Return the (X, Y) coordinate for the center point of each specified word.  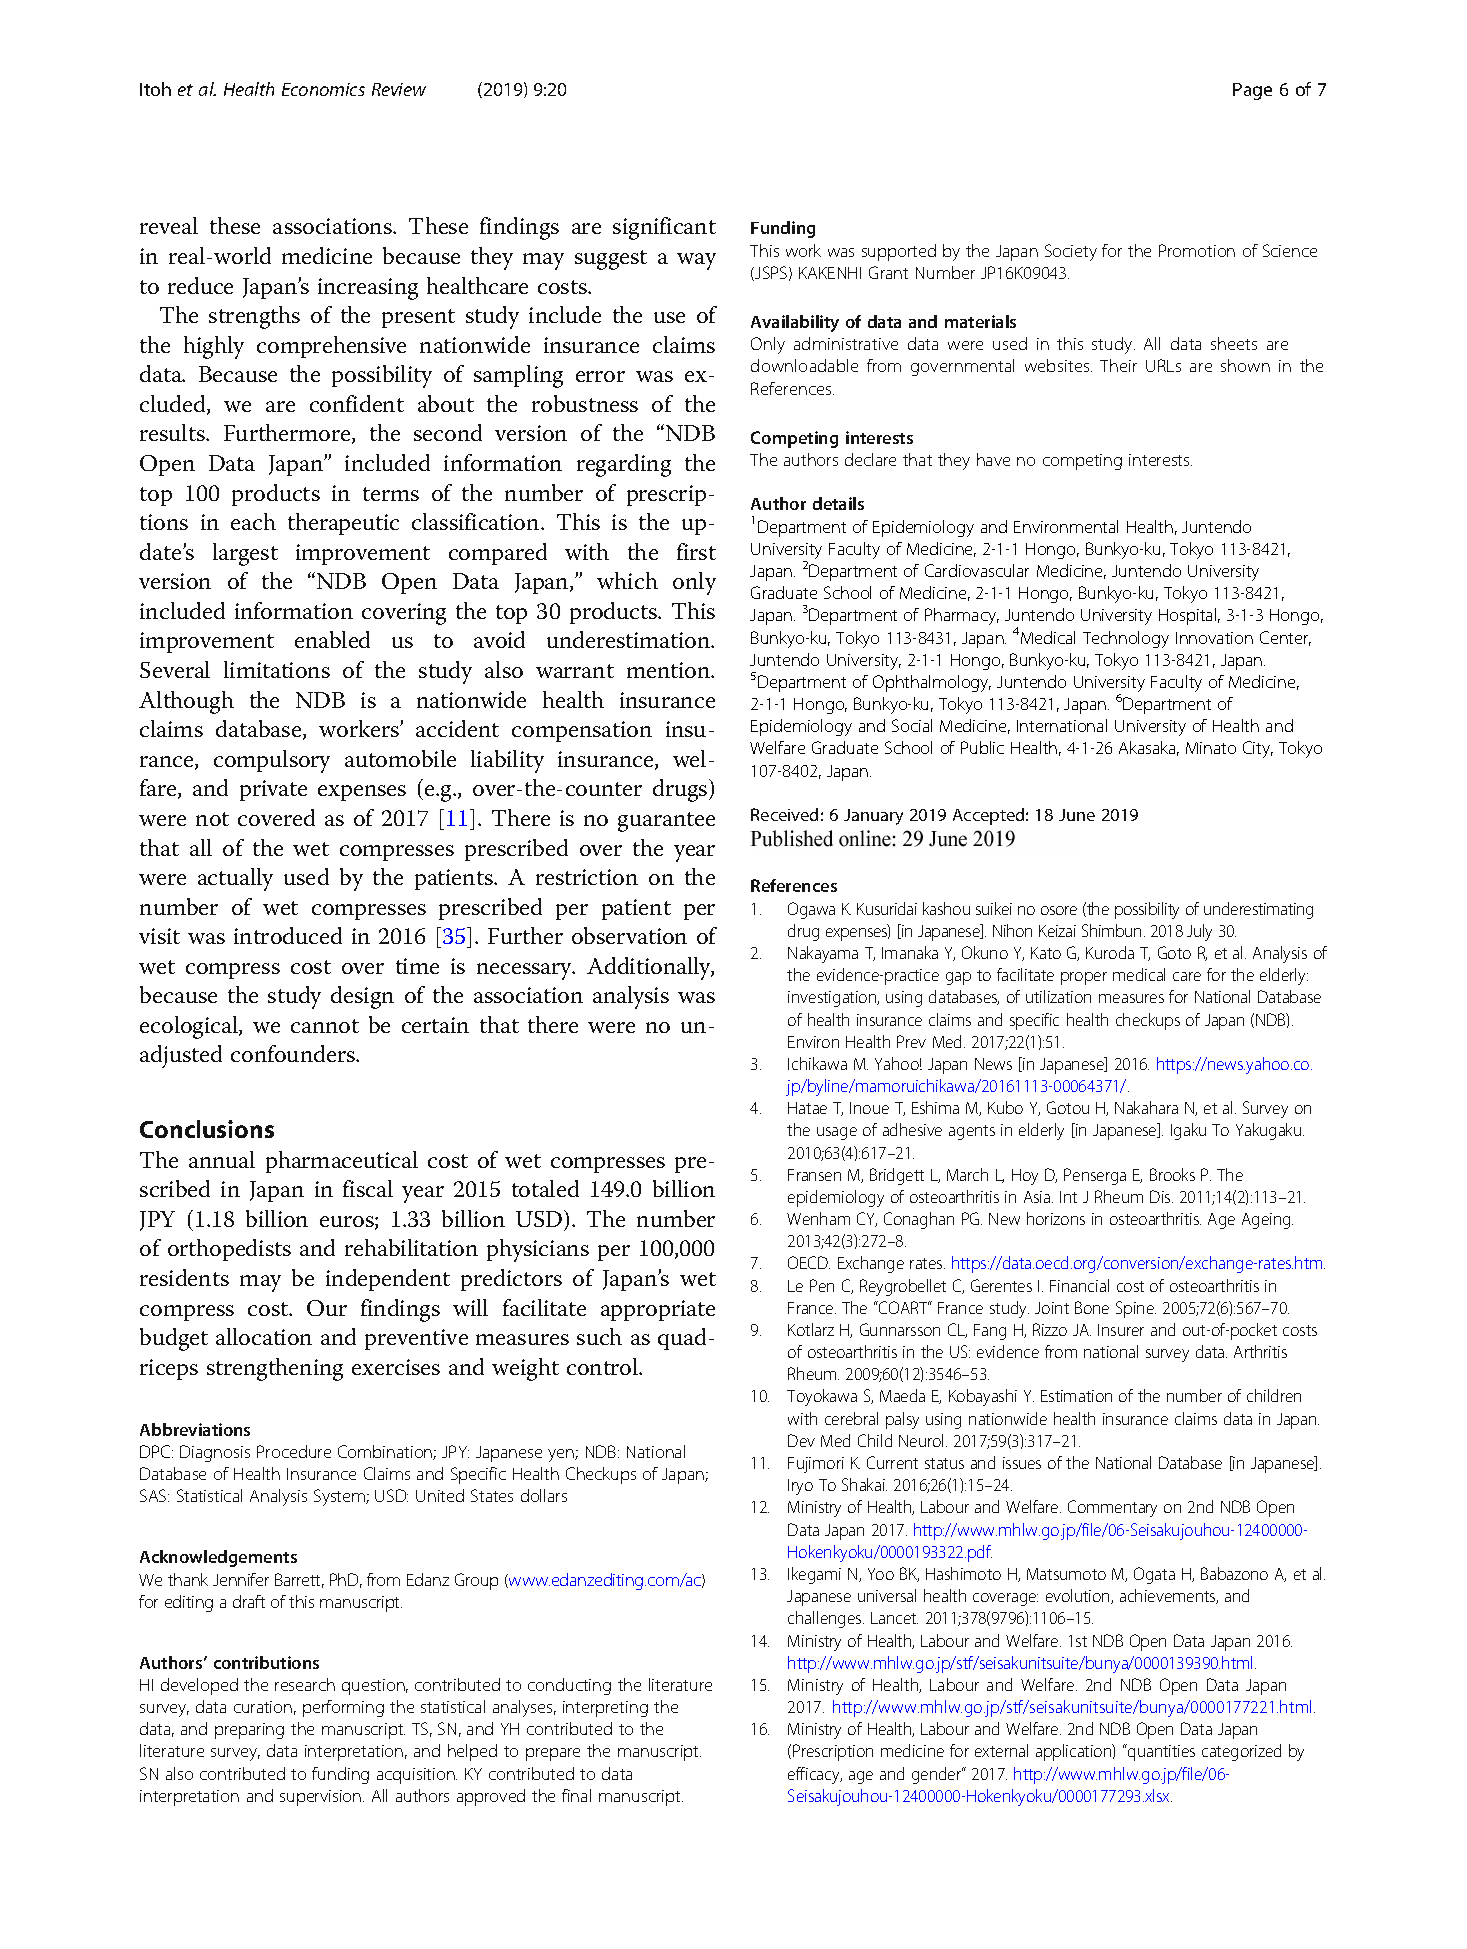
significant (664, 228)
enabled (332, 639)
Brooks (1172, 1174)
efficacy (815, 1775)
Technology (1126, 639)
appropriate (658, 1310)
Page (1252, 91)
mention (670, 670)
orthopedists (229, 1250)
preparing (249, 1731)
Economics (323, 89)
